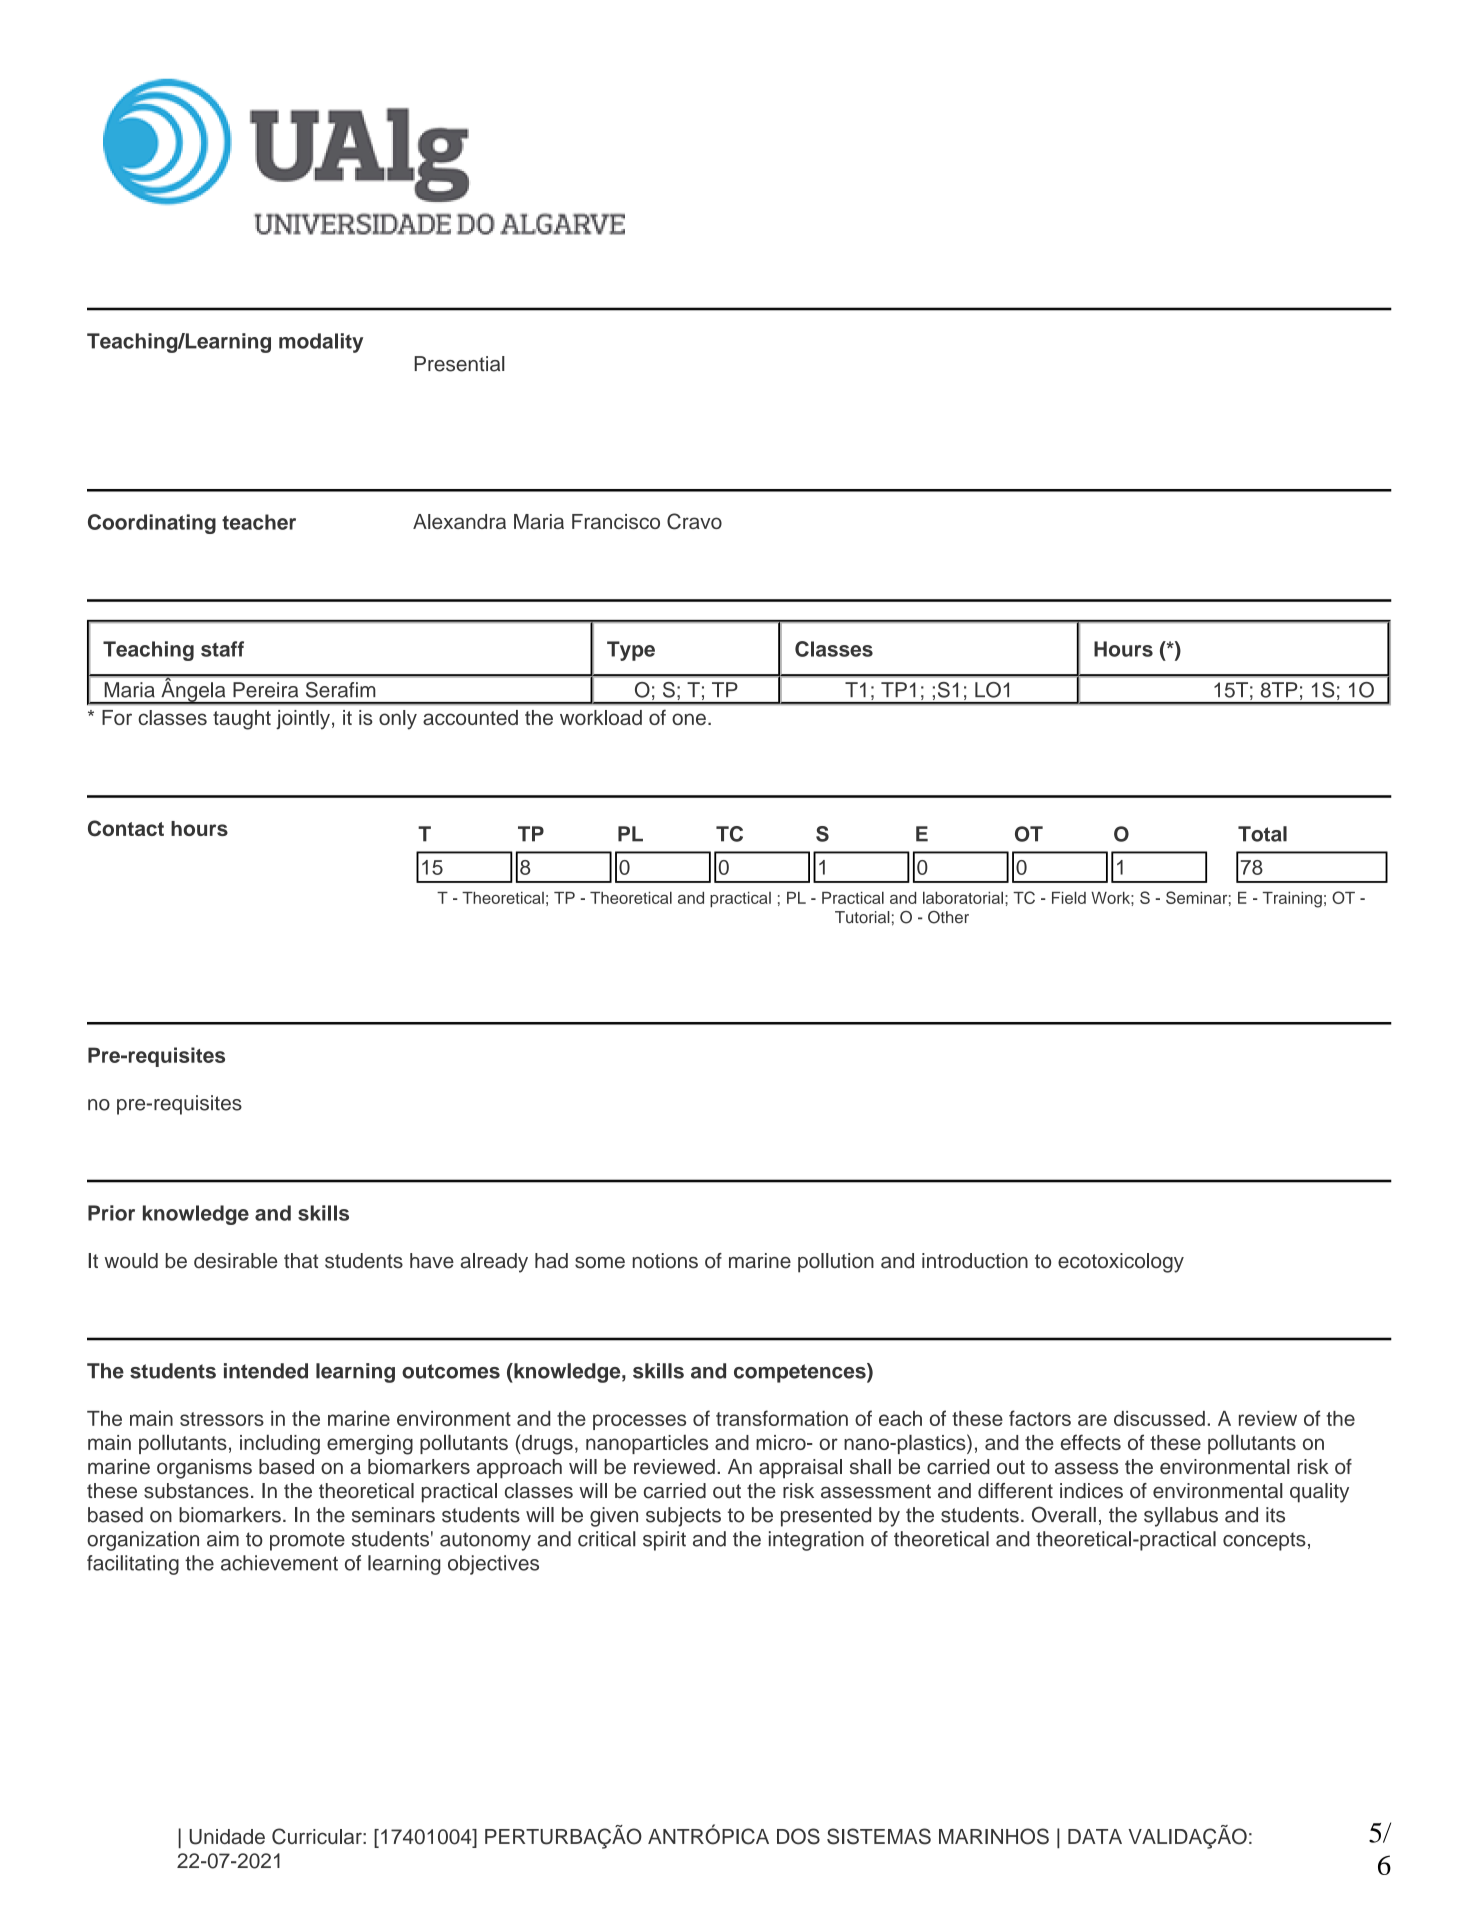 Image resolution: width=1478 pixels, height=1912 pixels. What do you see at coordinates (242, 720) in the screenshot?
I see `taught` at bounding box center [242, 720].
